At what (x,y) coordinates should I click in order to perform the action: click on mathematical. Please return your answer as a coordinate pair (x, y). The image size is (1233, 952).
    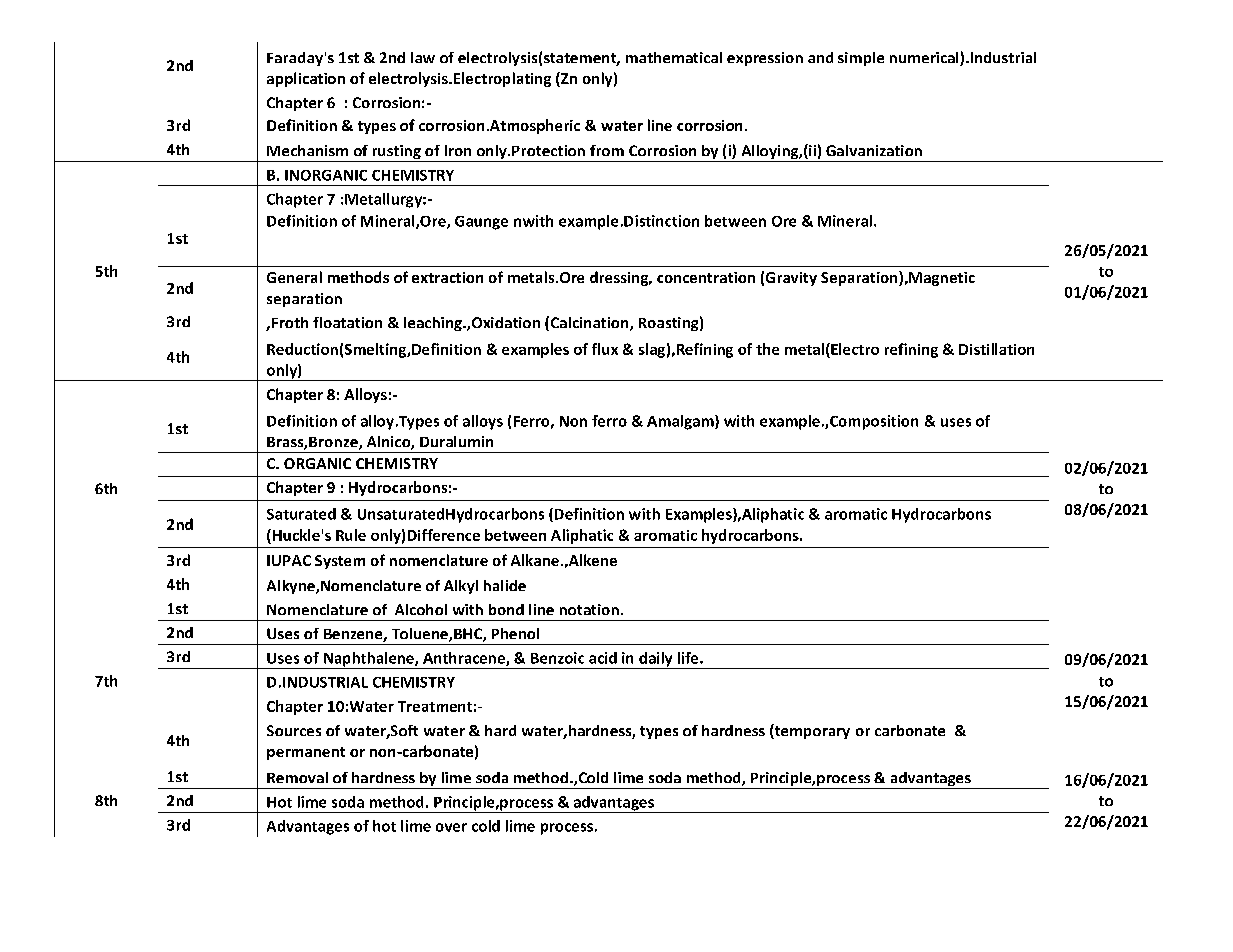
    Looking at the image, I should click on (674, 57).
